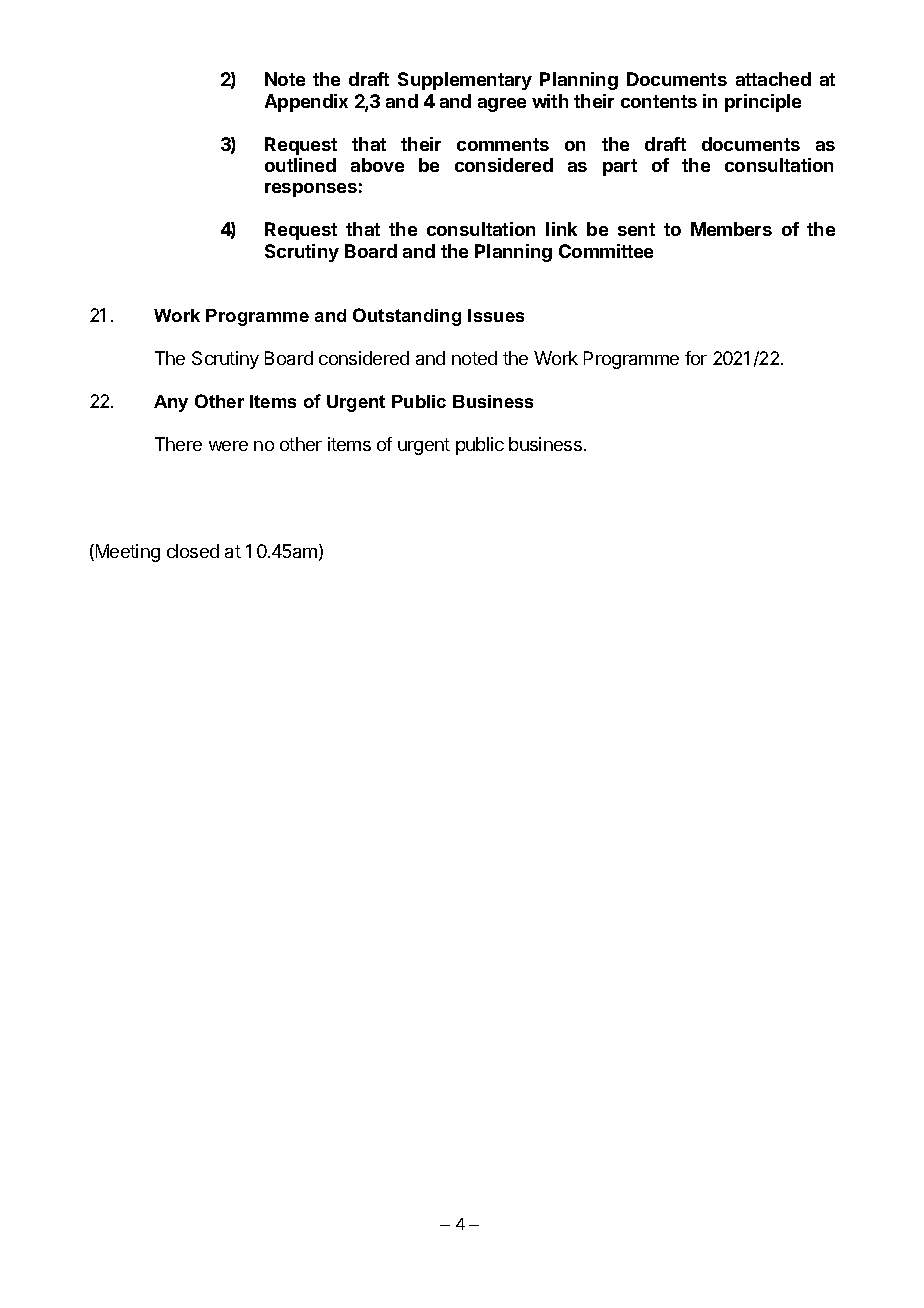  What do you see at coordinates (407, 317) in the page?
I see `Outstanding` at bounding box center [407, 317].
